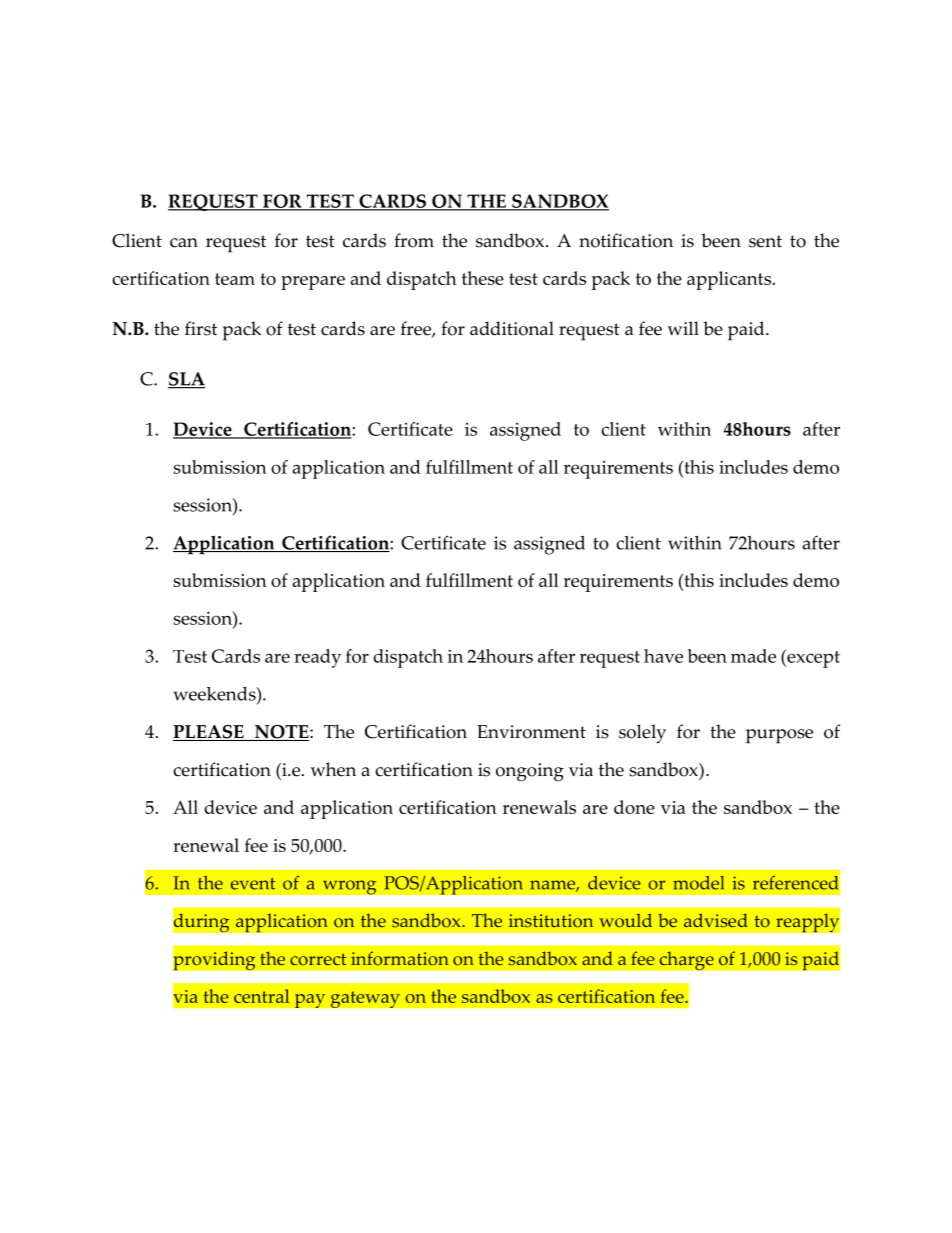 The image size is (952, 1233). What do you see at coordinates (333, 769) in the image?
I see `when` at bounding box center [333, 769].
